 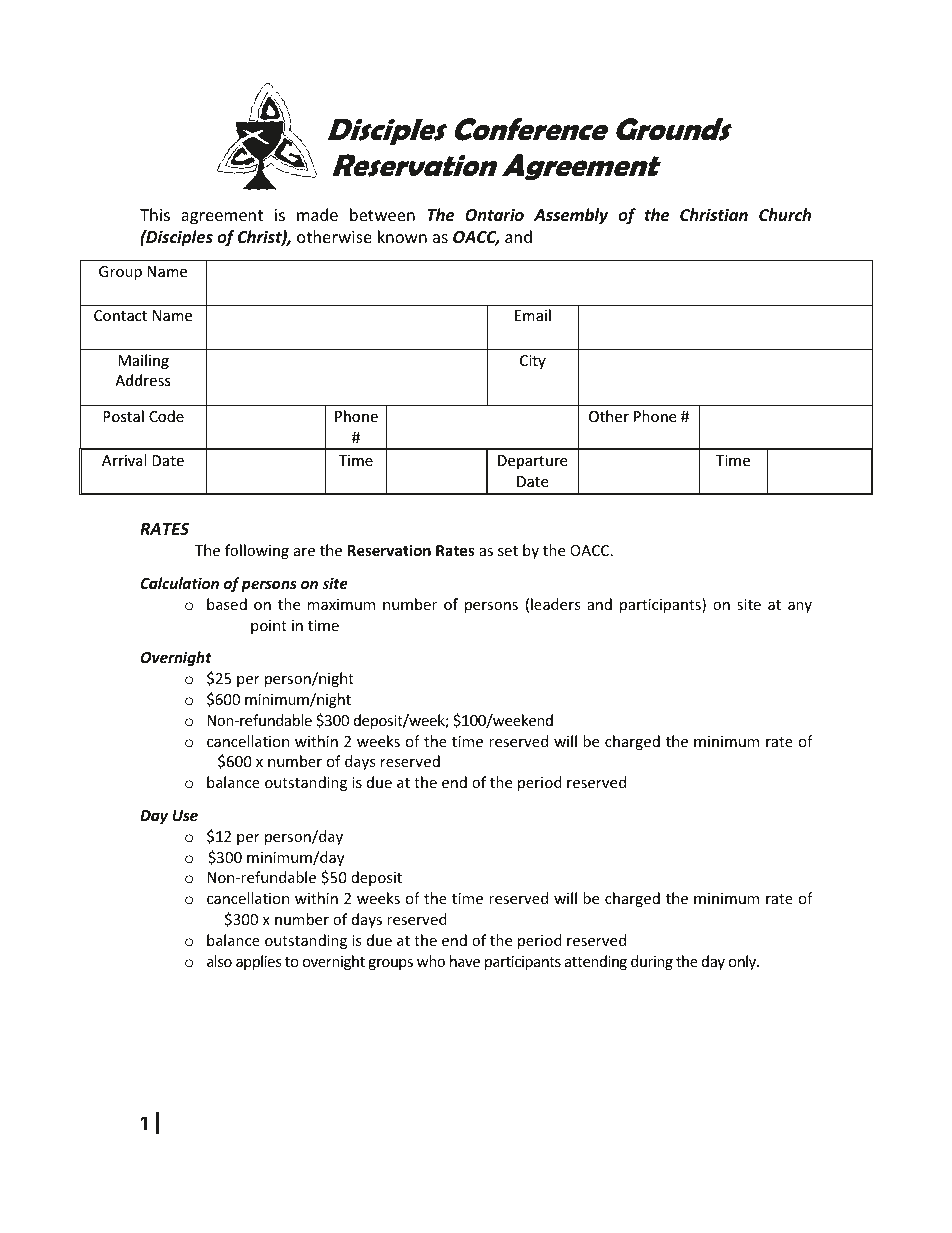 What do you see at coordinates (800, 607) in the image?
I see `any` at bounding box center [800, 607].
